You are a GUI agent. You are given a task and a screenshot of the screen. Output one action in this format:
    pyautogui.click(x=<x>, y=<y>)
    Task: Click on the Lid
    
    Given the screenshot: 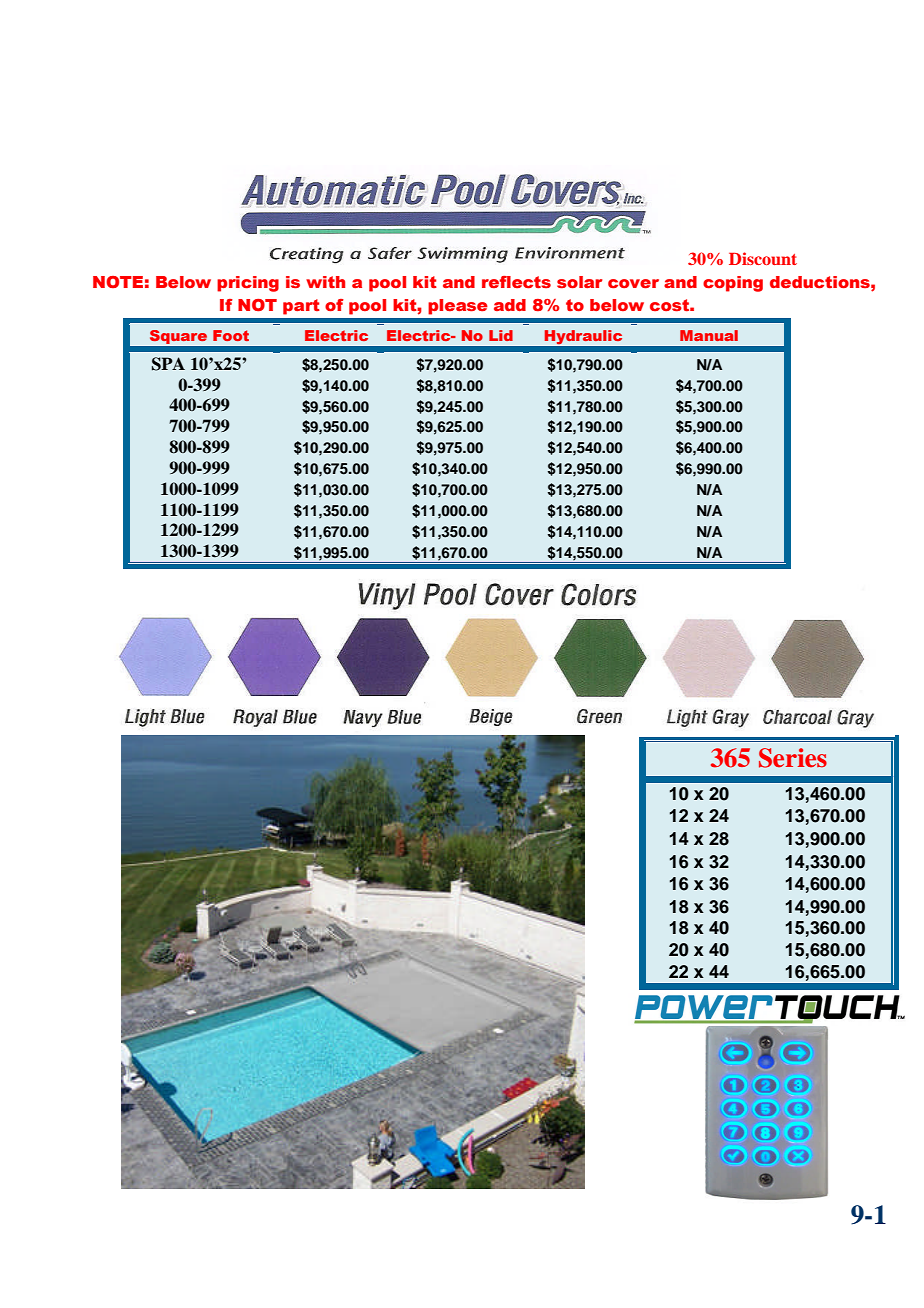 What is the action you would take?
    pyautogui.click(x=501, y=335)
